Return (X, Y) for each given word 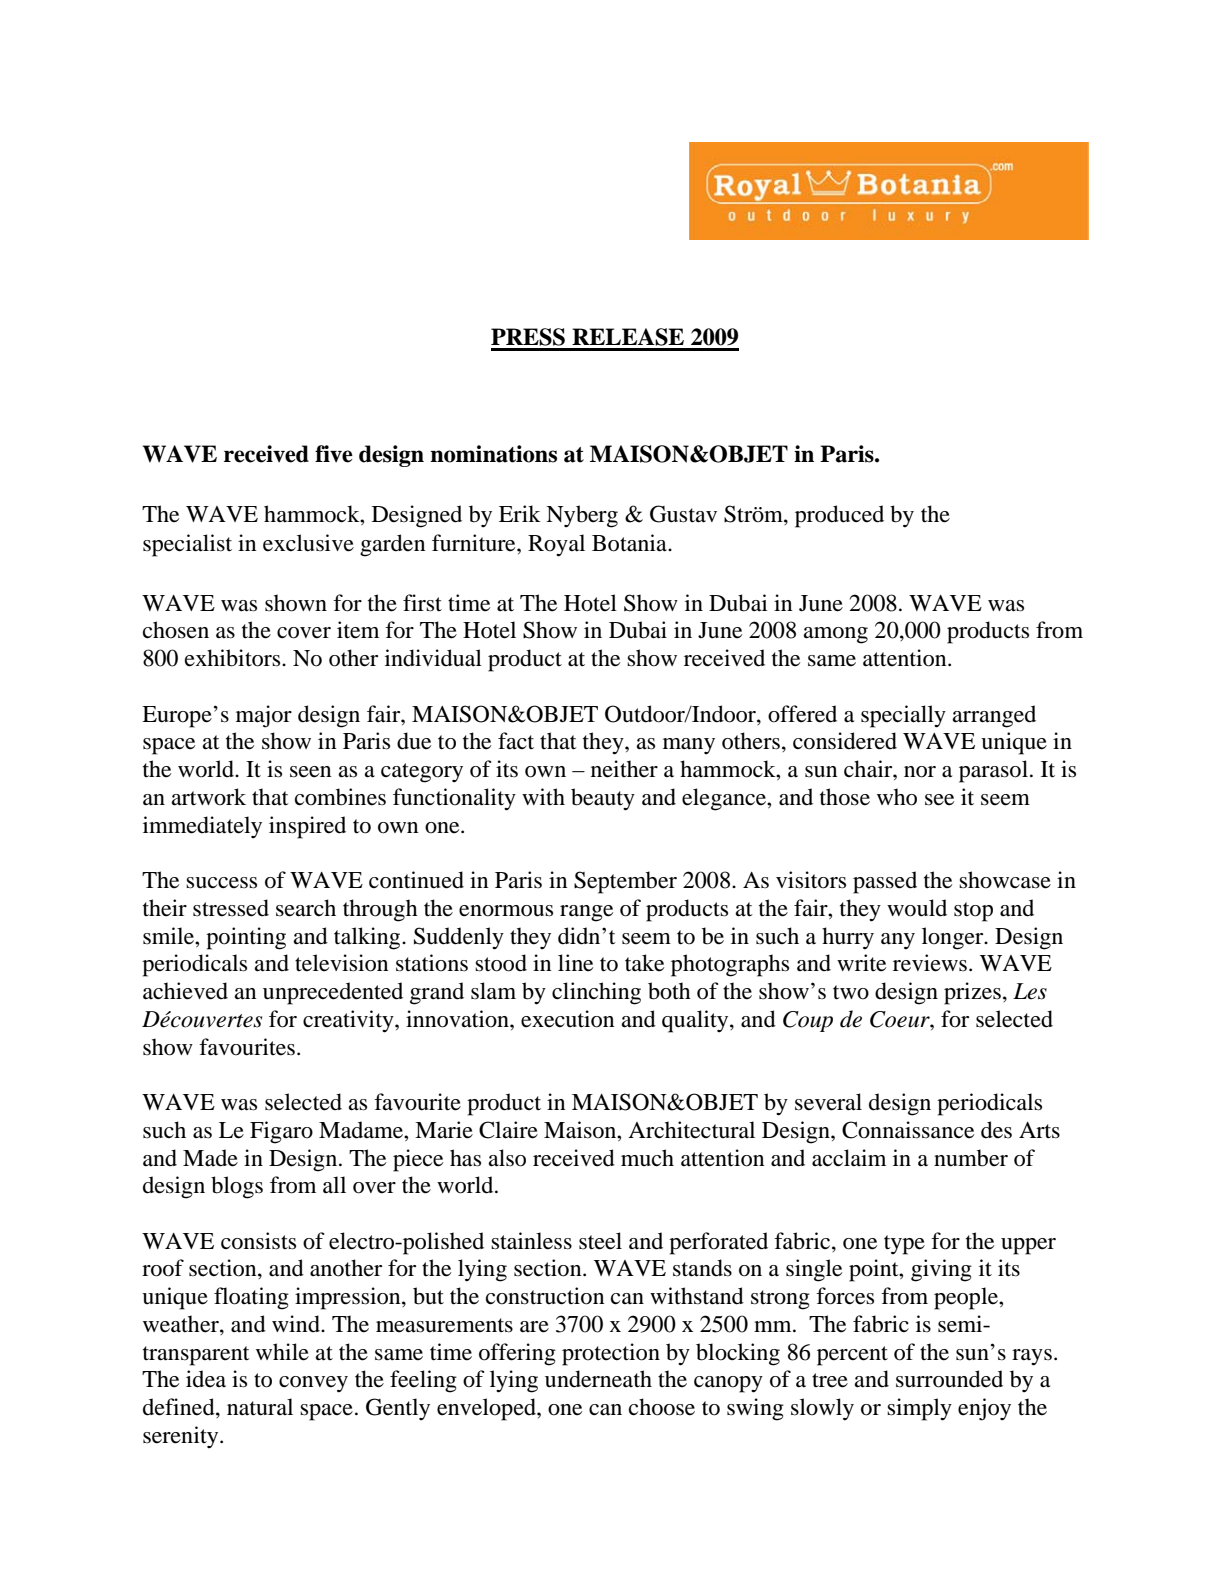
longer (954, 938)
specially (903, 716)
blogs (237, 1187)
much (647, 1158)
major (264, 716)
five (334, 454)
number (971, 1158)
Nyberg (582, 516)
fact (516, 741)
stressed (231, 908)
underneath (598, 1379)
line (575, 963)
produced (839, 516)
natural (260, 1407)
